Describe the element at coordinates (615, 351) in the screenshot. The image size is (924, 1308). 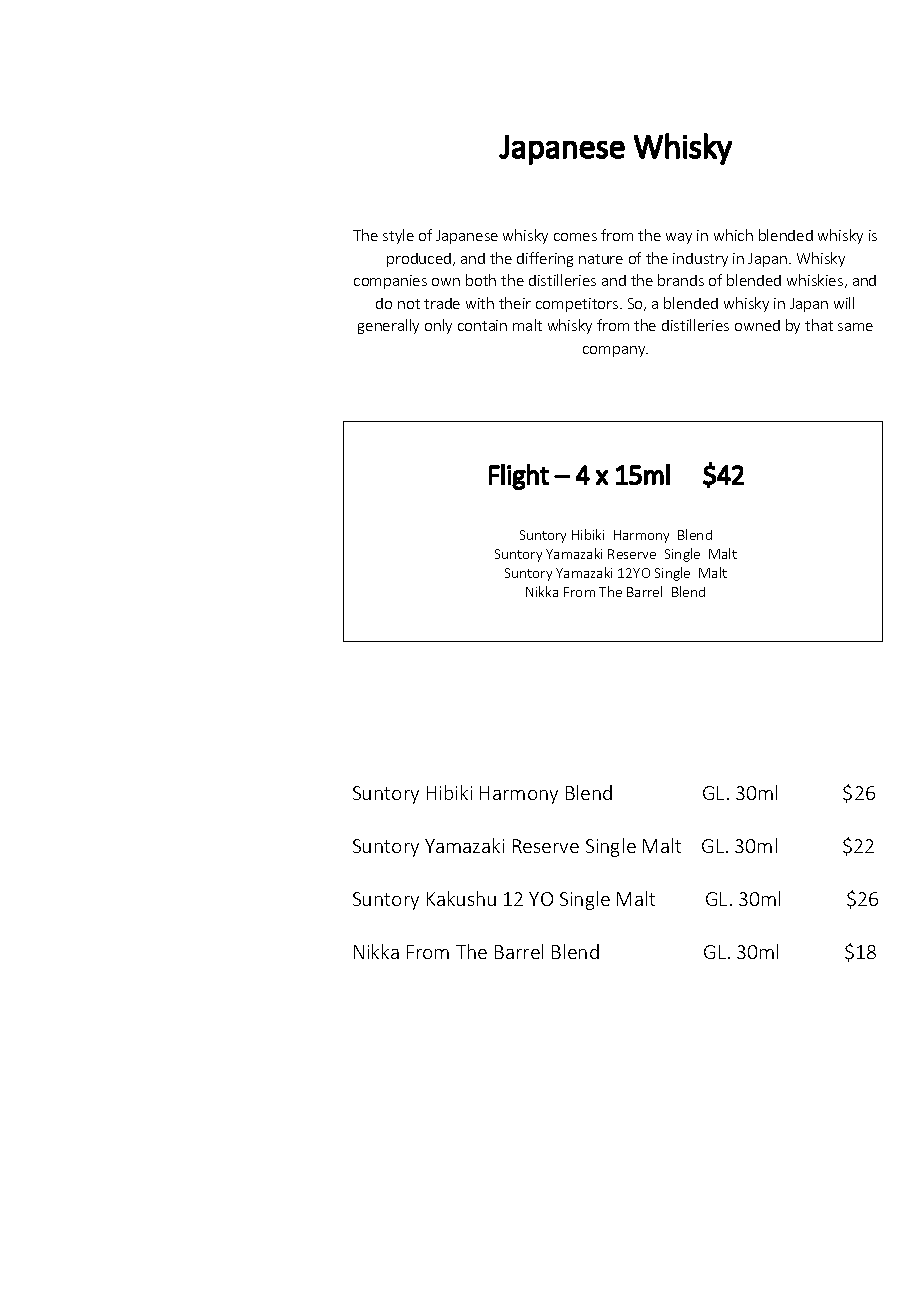
I see `company` at that location.
